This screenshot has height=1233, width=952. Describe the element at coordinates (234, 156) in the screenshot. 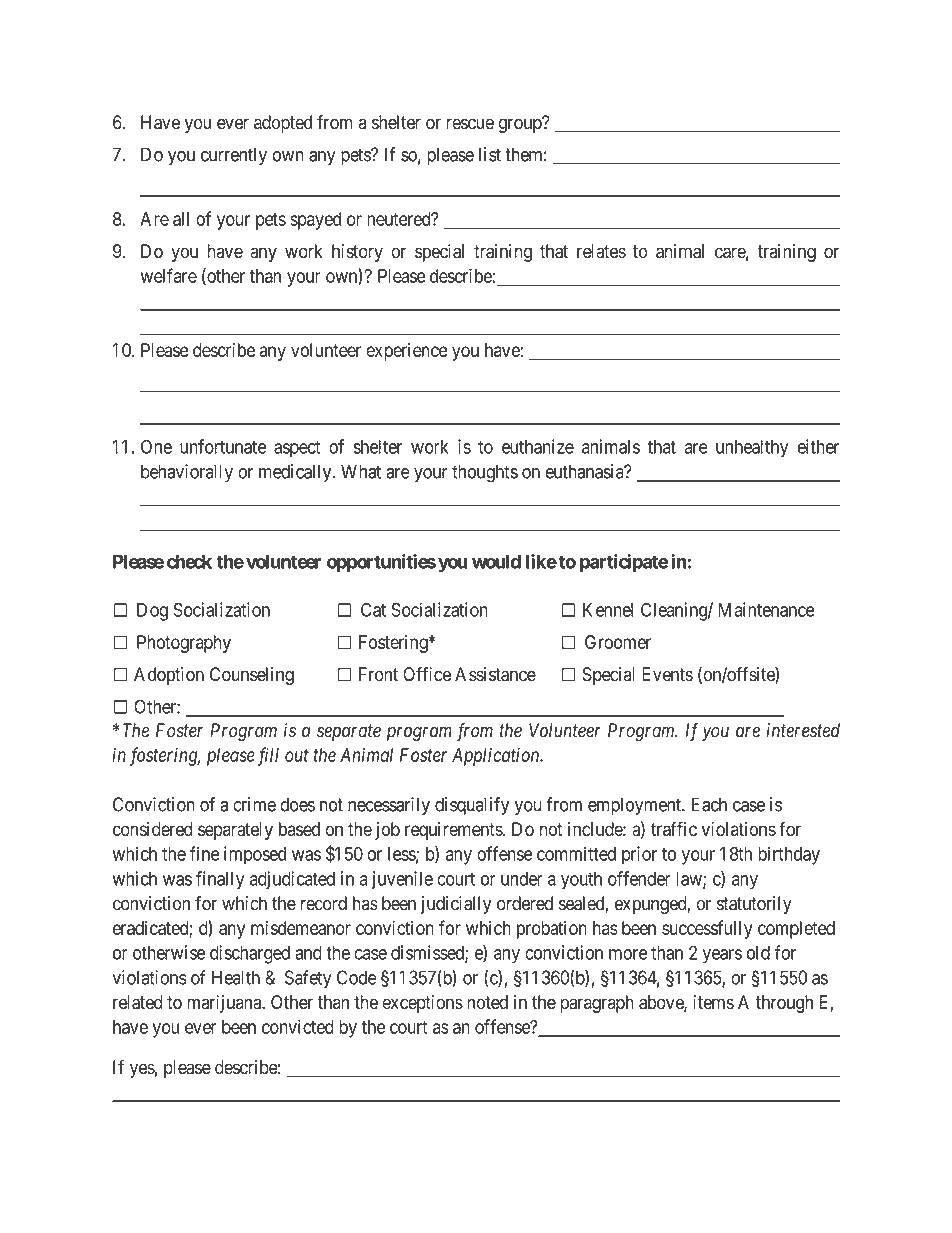

I see `currently` at that location.
